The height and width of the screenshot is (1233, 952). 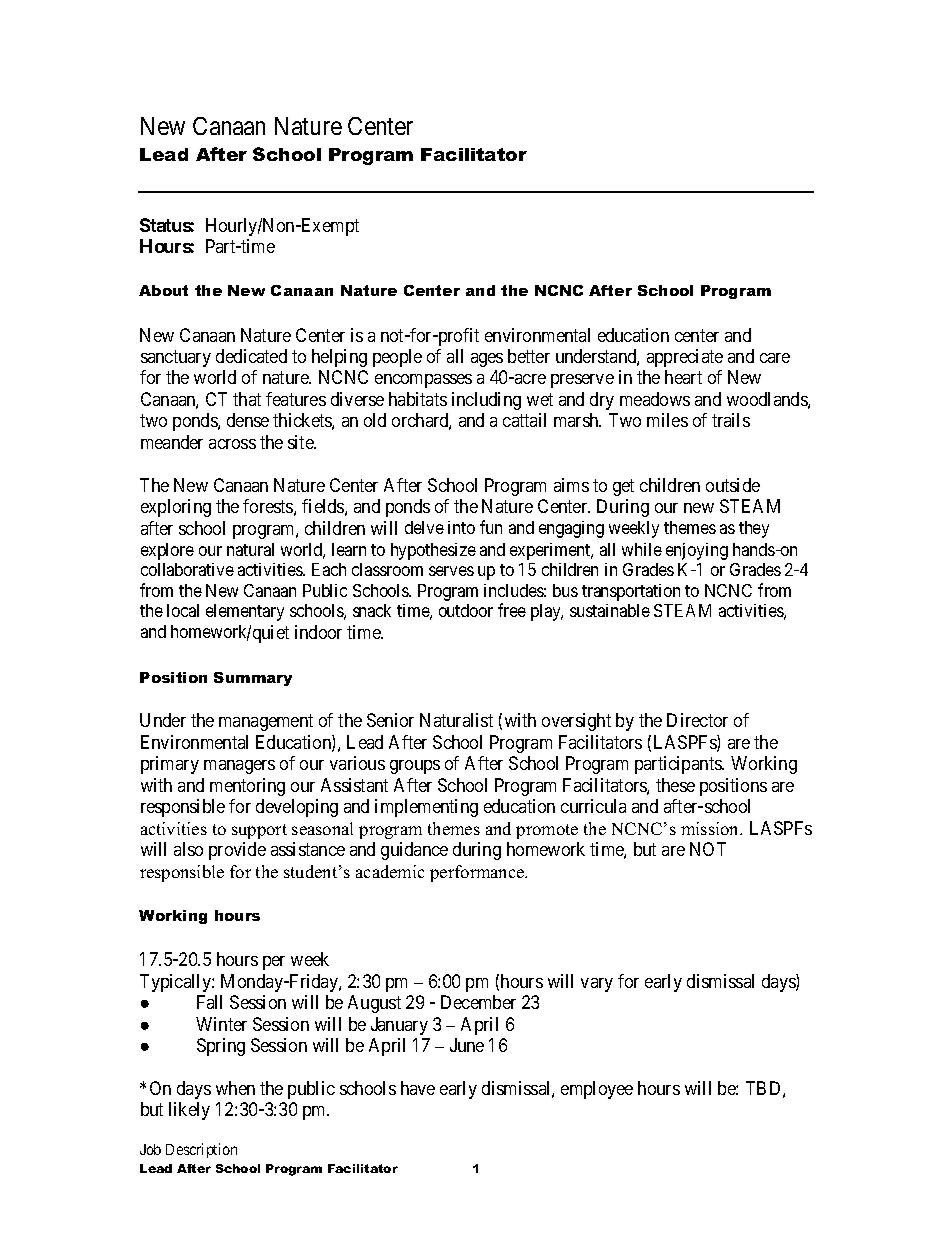 I want to click on likely, so click(x=189, y=1111).
